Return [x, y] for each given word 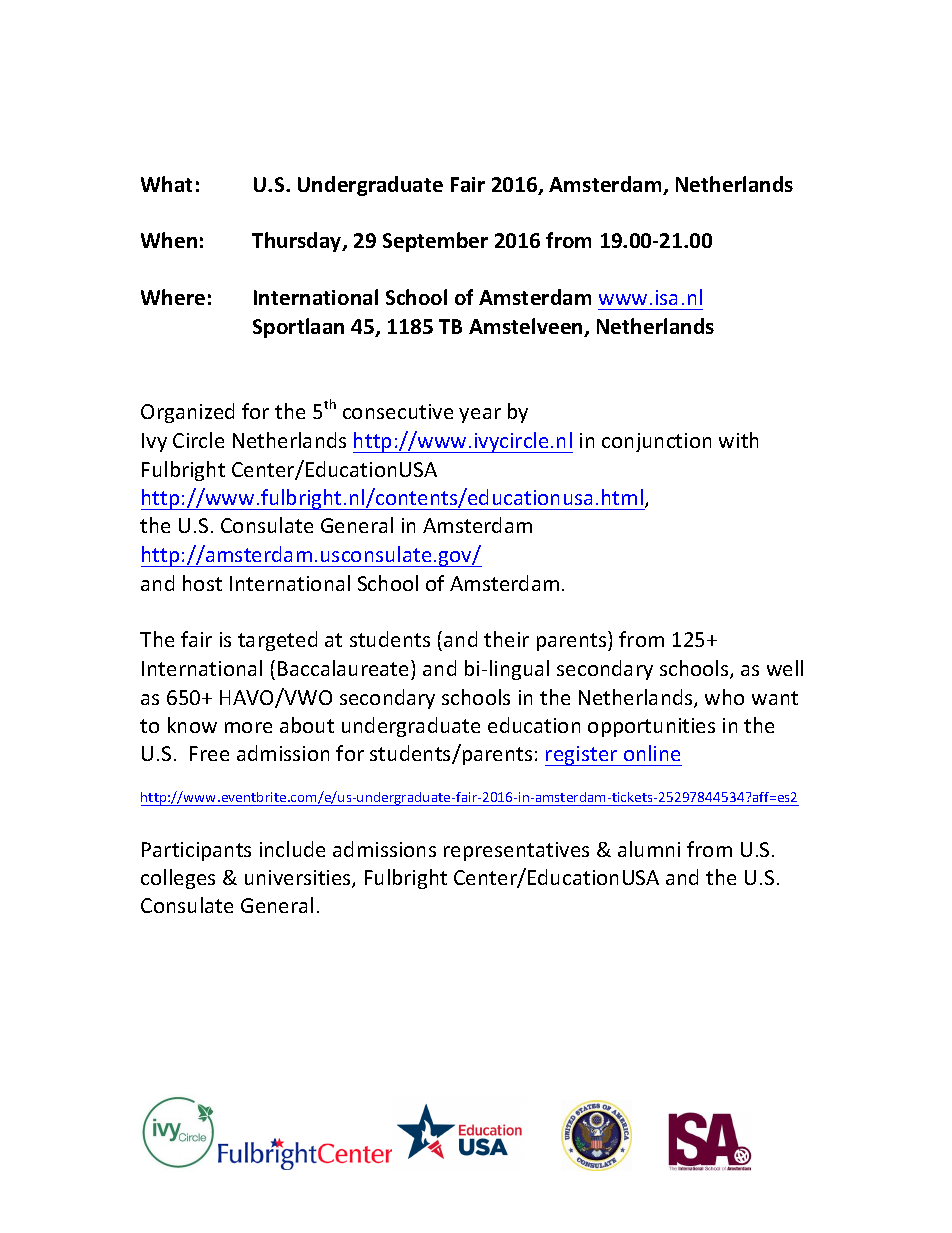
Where [173, 297]
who [724, 697]
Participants [196, 851]
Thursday [298, 242]
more [248, 727]
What [166, 184]
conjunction [656, 442]
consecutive [398, 411]
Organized [187, 413]
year [480, 415]
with [738, 440]
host [202, 583]
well [785, 668]
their [506, 639]
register [582, 756]
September [435, 242]
